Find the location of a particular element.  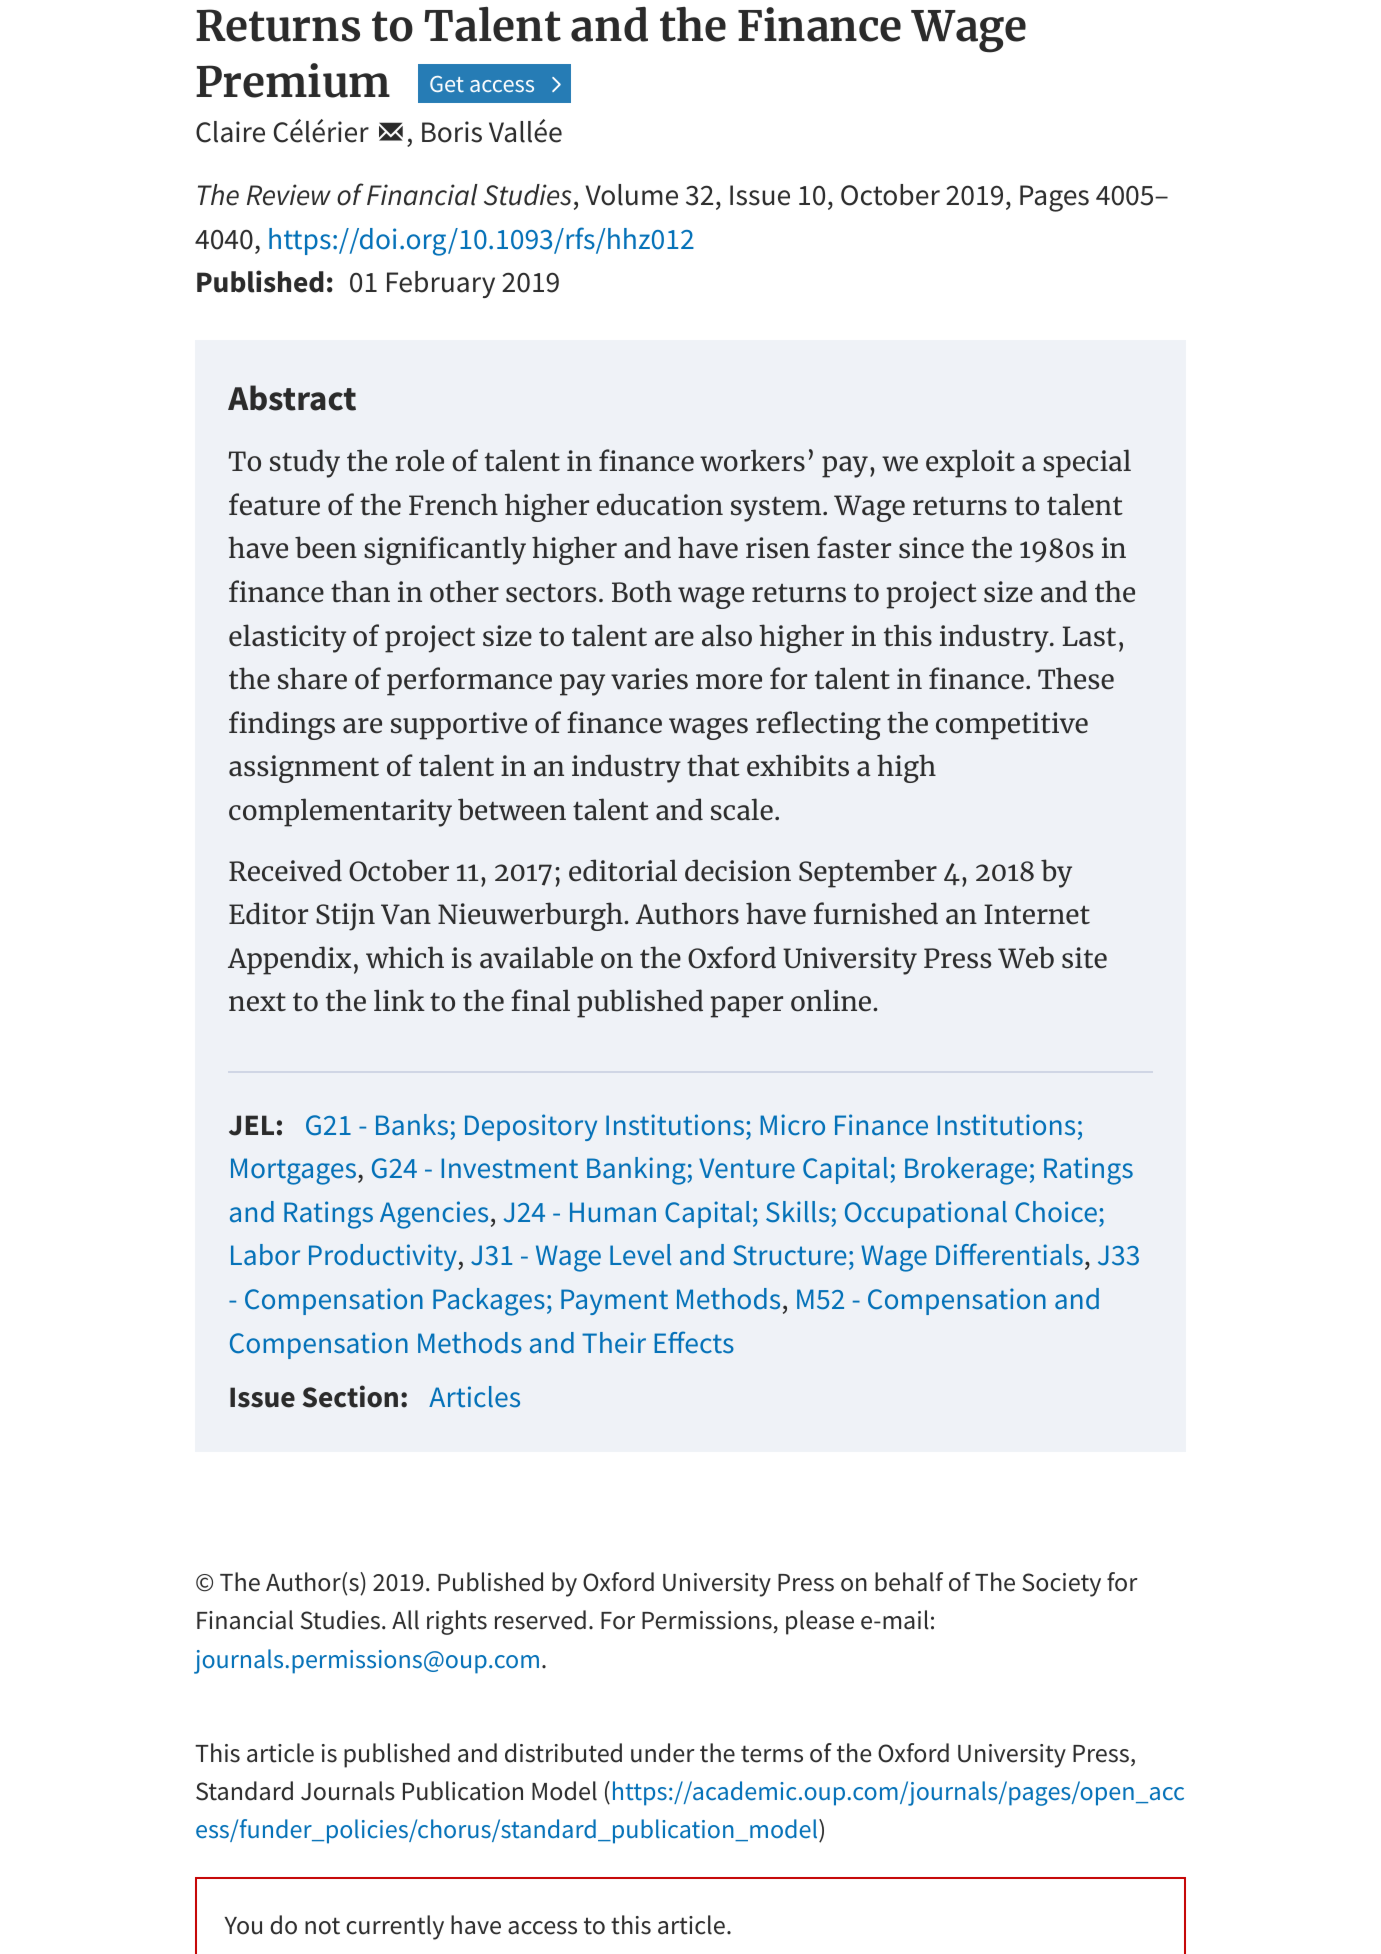

Premium is located at coordinates (293, 80).
